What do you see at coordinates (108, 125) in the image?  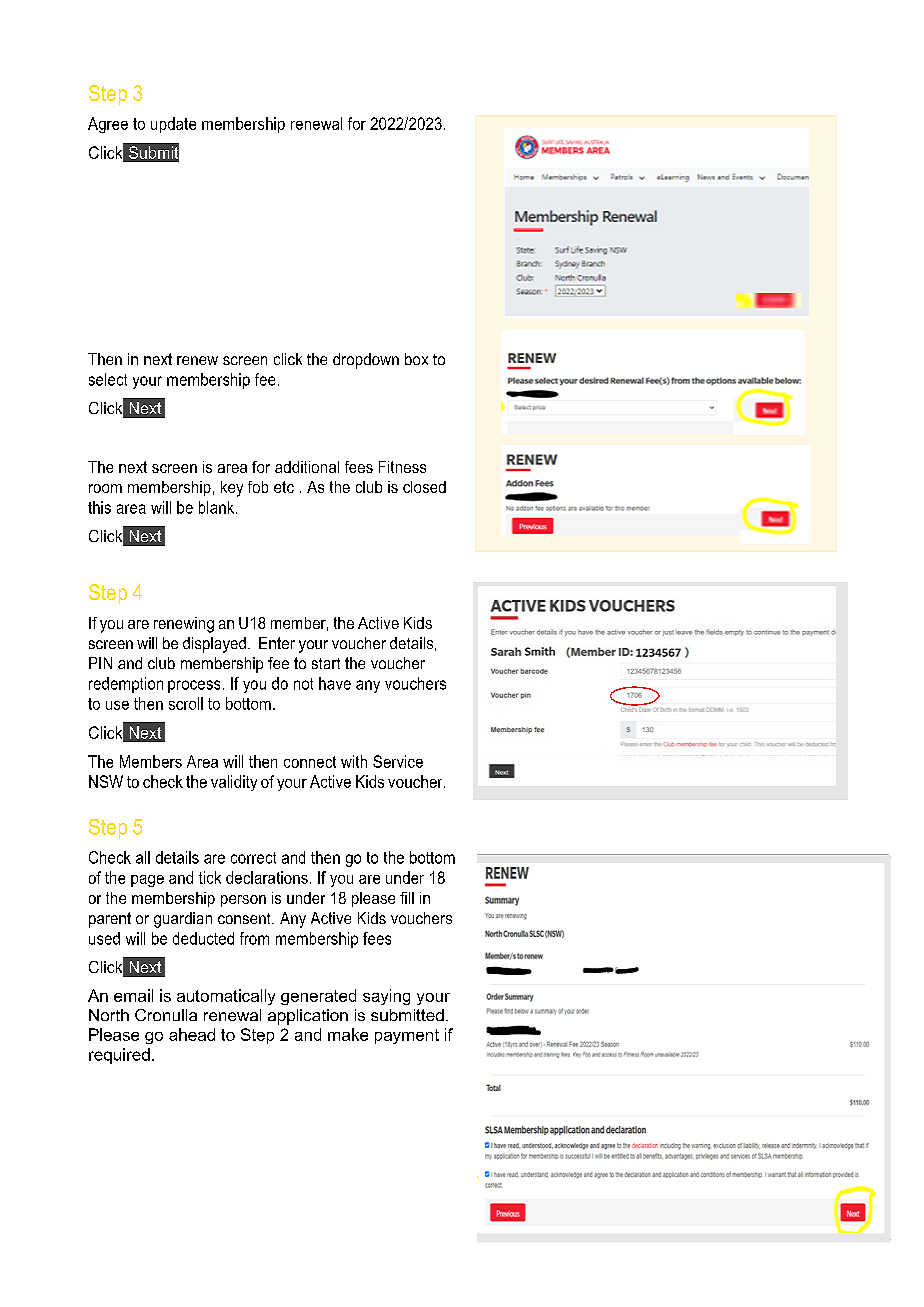 I see `Agree` at bounding box center [108, 125].
